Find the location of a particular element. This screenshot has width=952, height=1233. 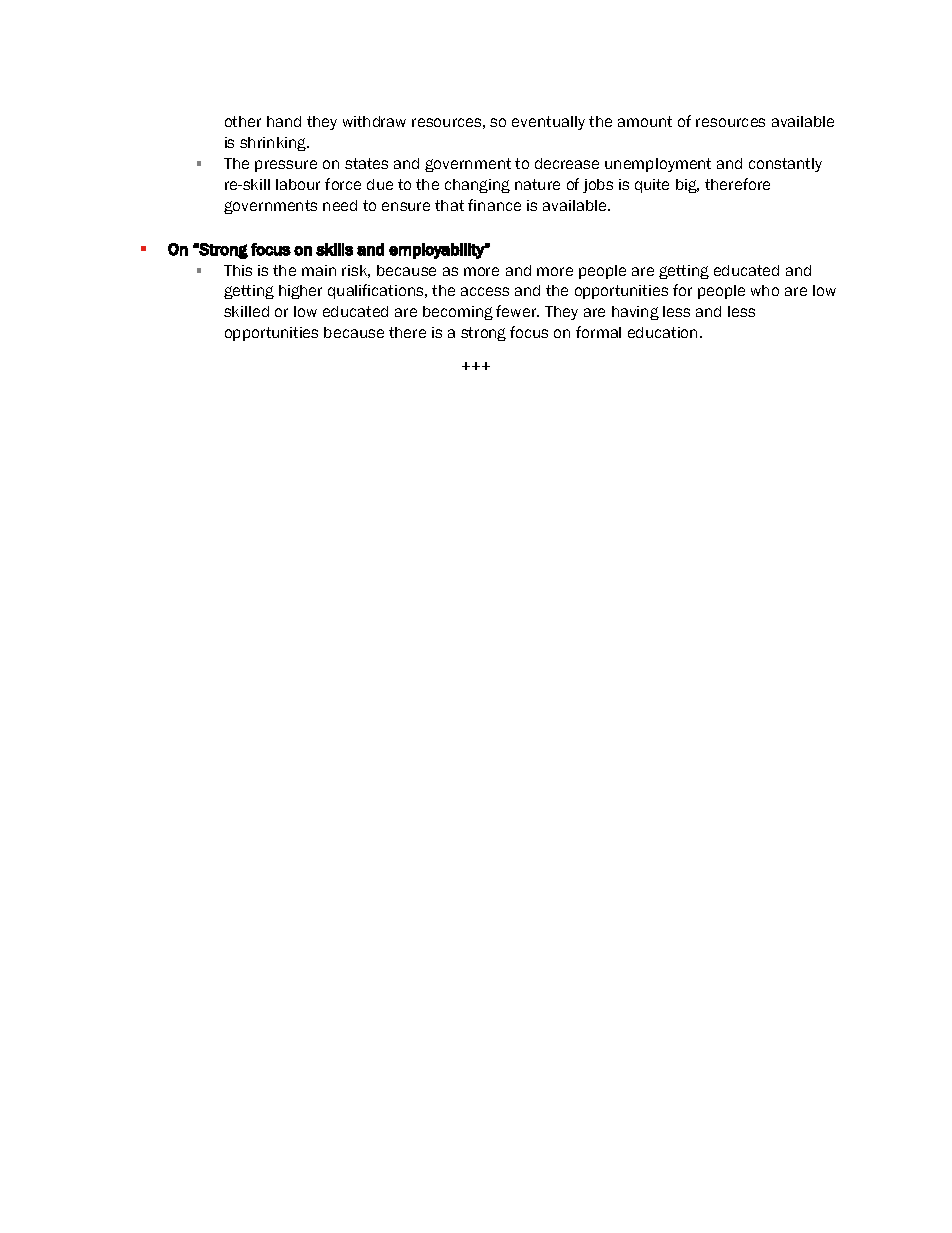

access is located at coordinates (485, 291).
